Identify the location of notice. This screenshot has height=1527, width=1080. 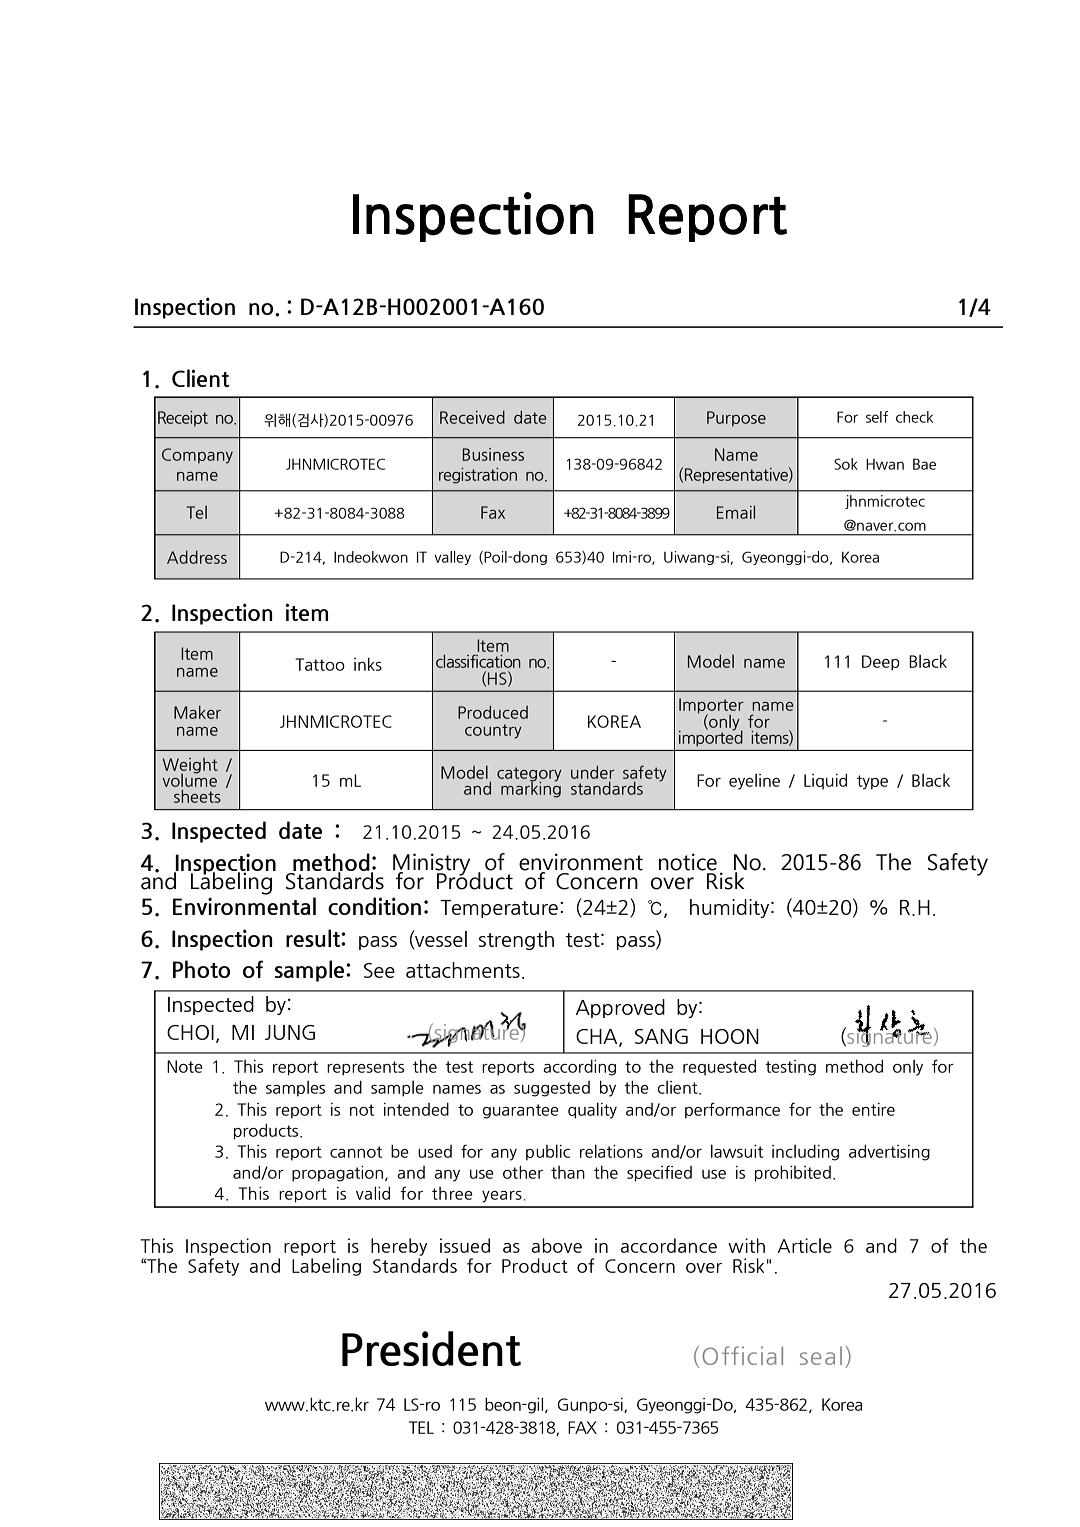
(688, 862).
